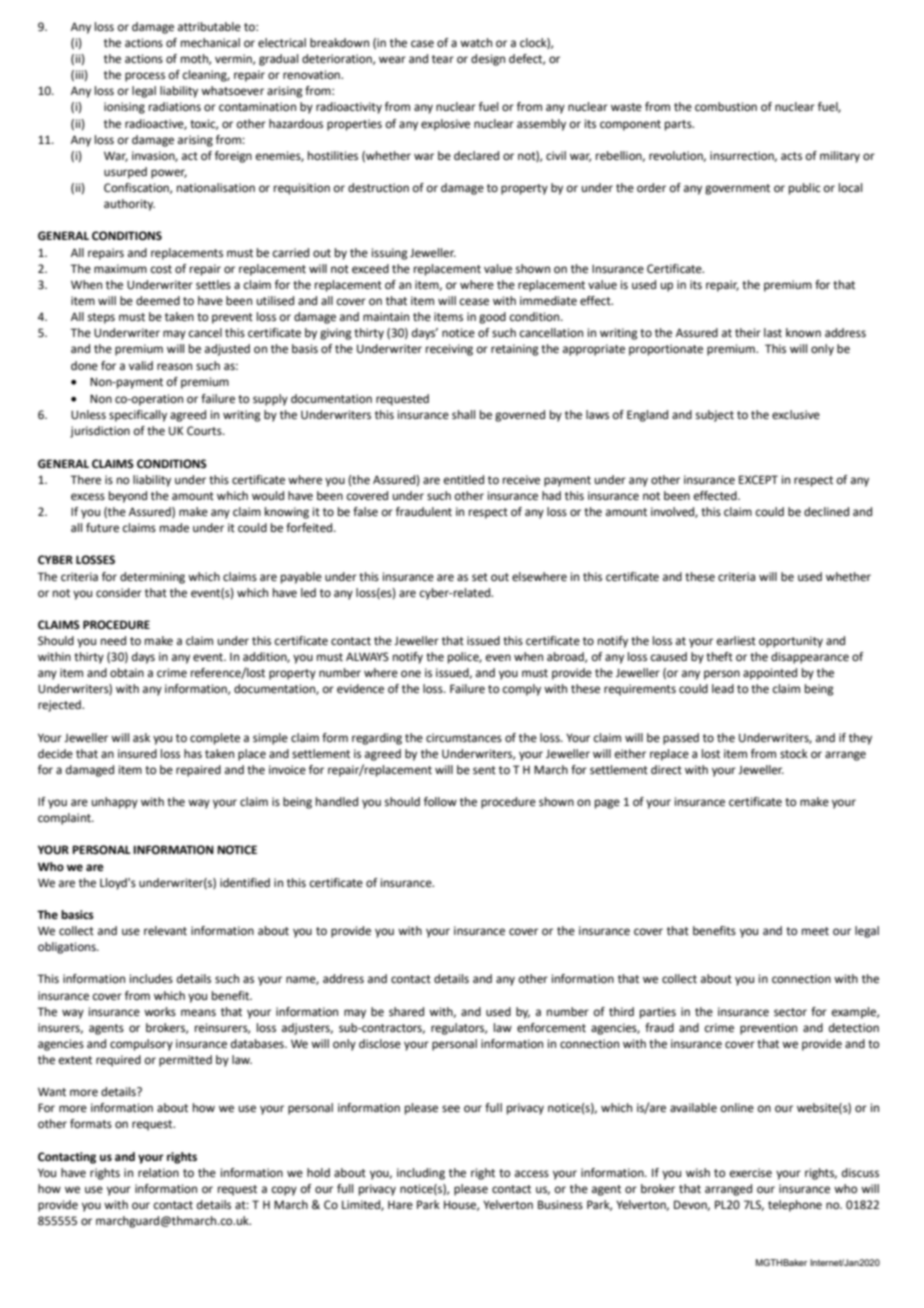 The image size is (924, 1308). What do you see at coordinates (443, 59) in the screenshot?
I see `tear` at bounding box center [443, 59].
